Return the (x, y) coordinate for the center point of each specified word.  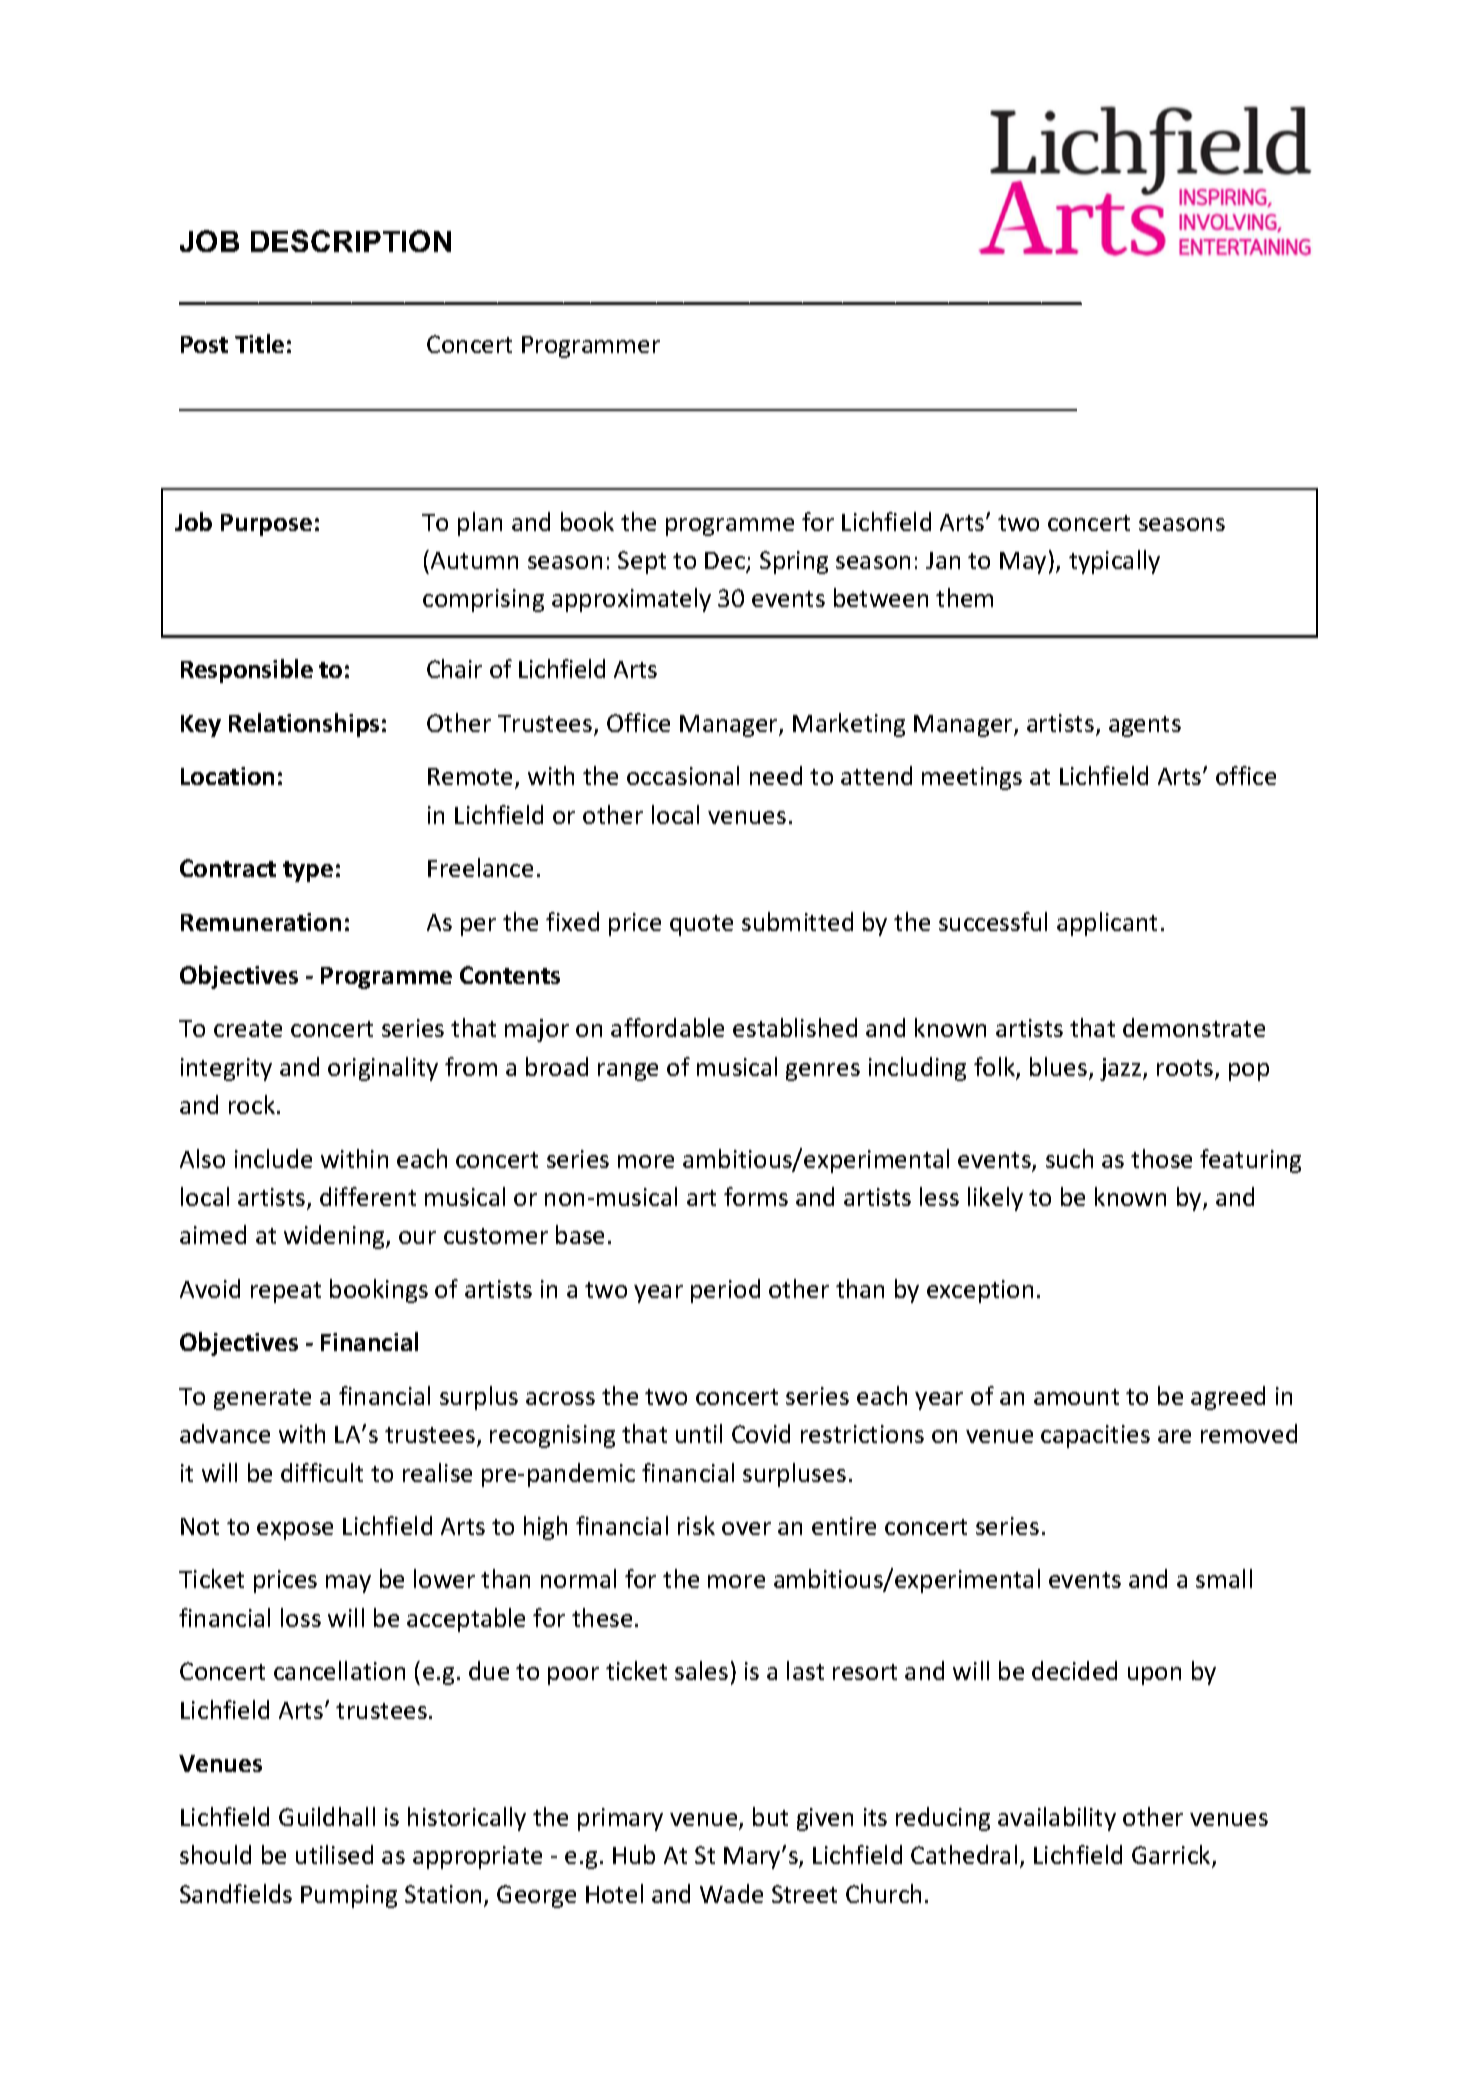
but (770, 1816)
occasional (683, 775)
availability (1057, 1819)
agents (1145, 726)
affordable (667, 1027)
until (699, 1433)
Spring (794, 562)
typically (1114, 562)
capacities (1095, 1436)
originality (383, 1069)
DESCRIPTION (351, 241)
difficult (322, 1472)
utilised (334, 1854)
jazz (1122, 1069)
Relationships (304, 725)
